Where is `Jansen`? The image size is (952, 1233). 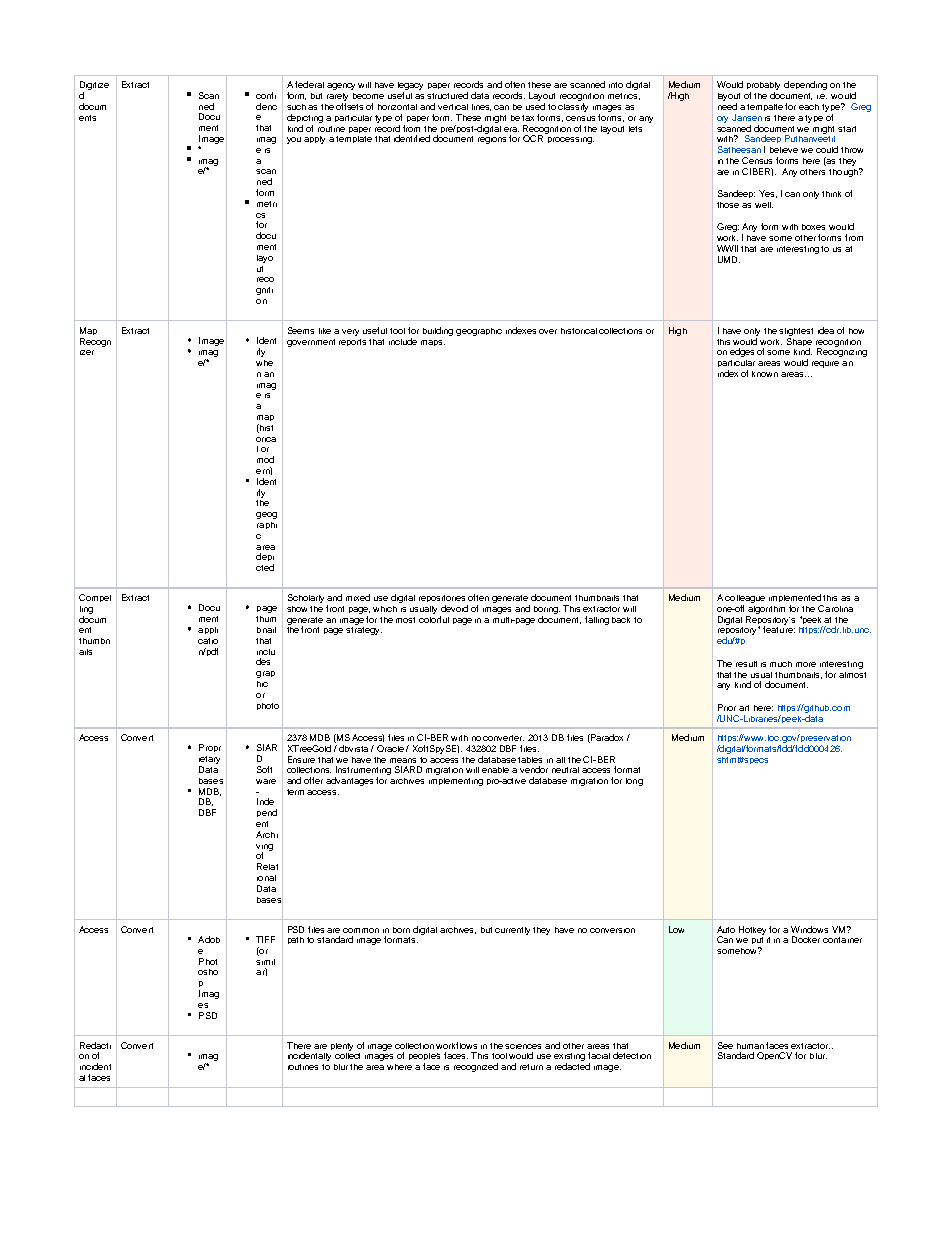 Jansen is located at coordinates (747, 117).
